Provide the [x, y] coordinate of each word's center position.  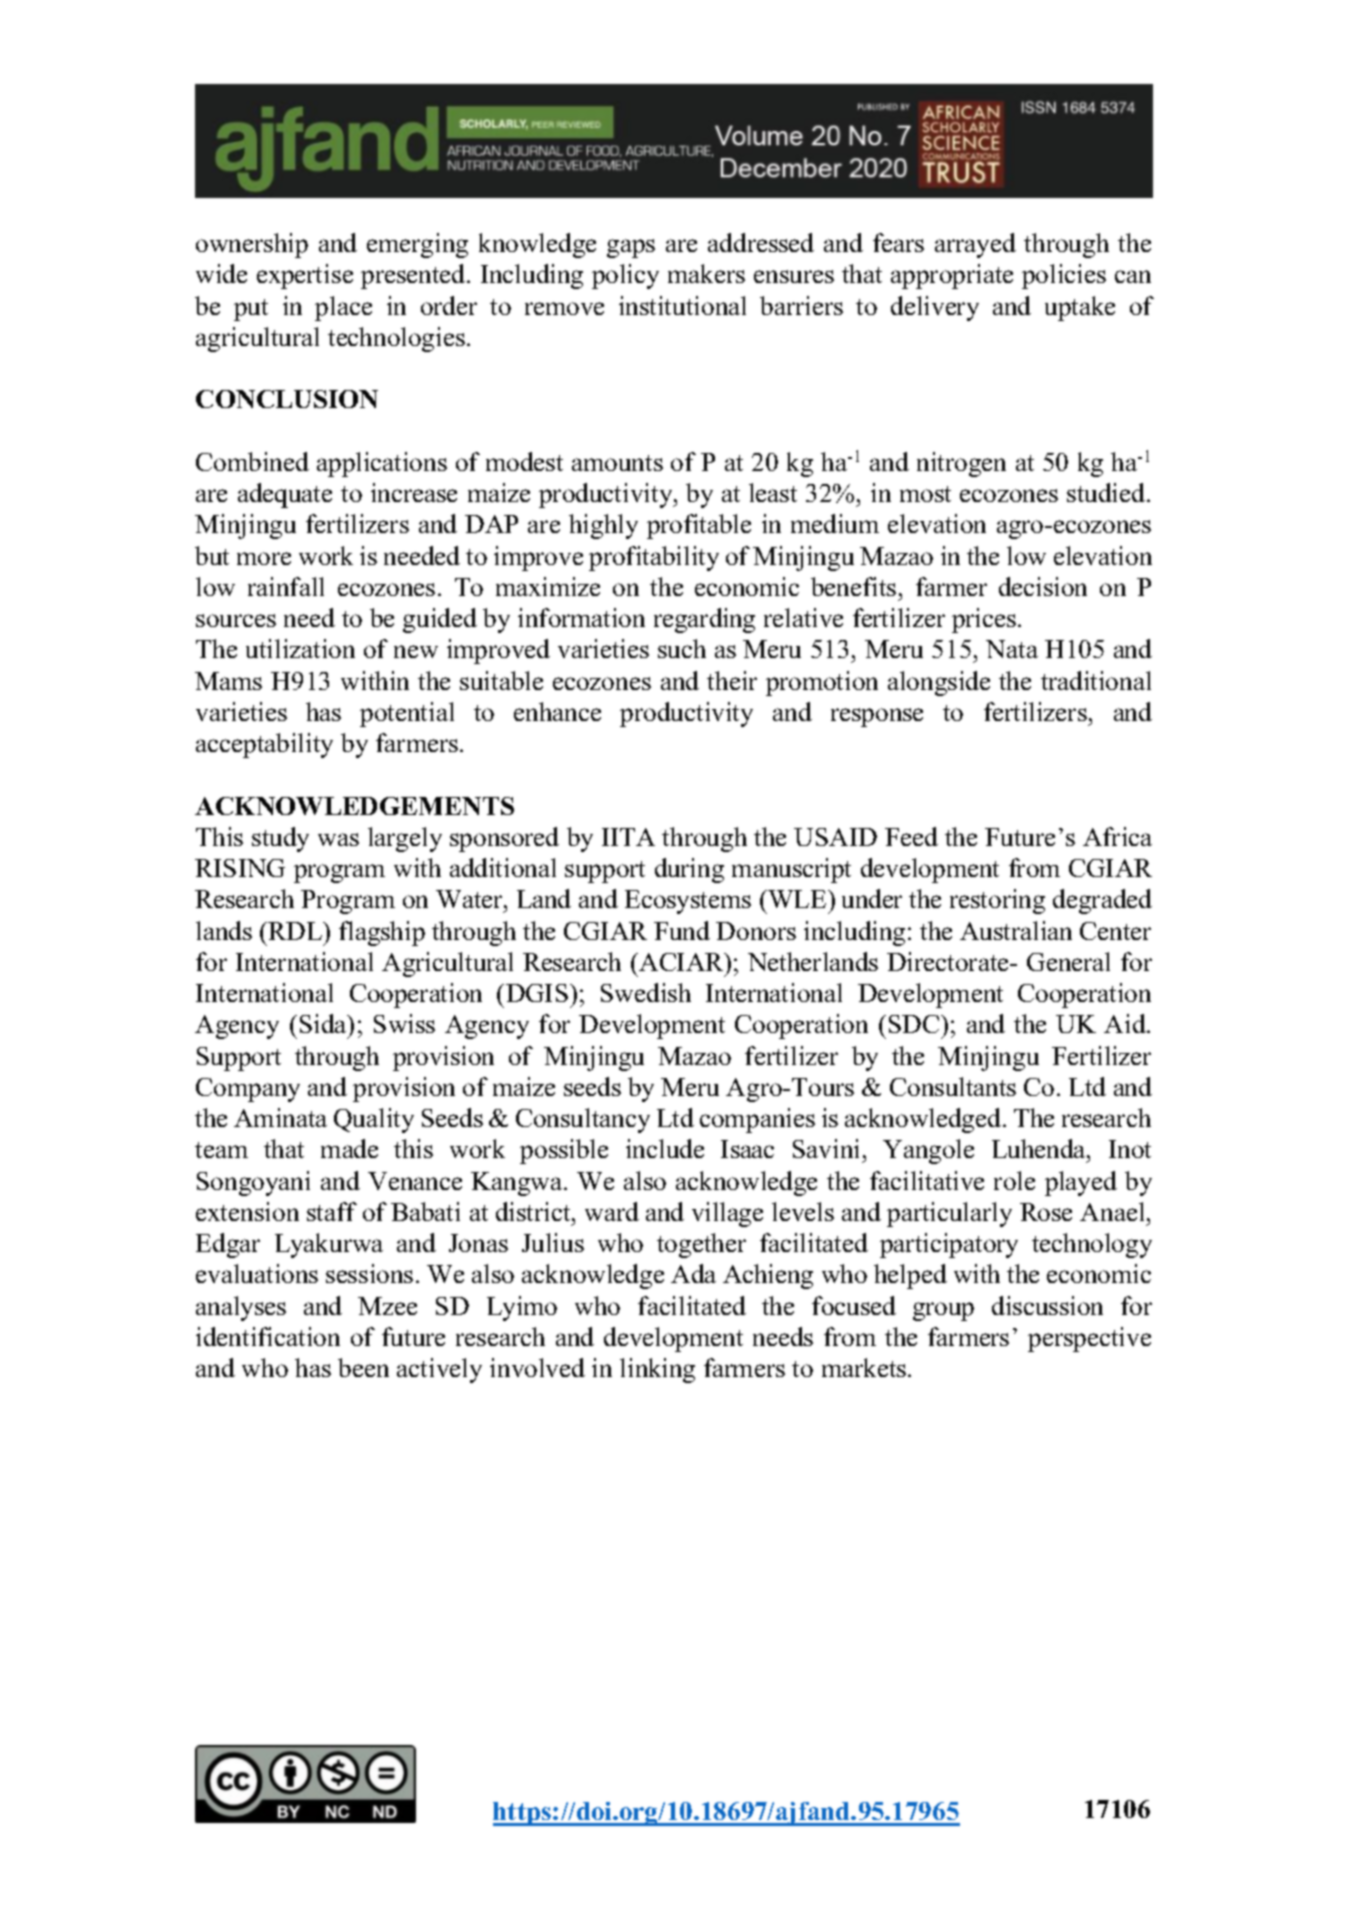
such [682, 648]
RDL [296, 931]
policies [1064, 276]
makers [706, 273]
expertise [305, 276]
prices [985, 620]
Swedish [646, 992]
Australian [1016, 930]
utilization [300, 648]
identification [268, 1336]
